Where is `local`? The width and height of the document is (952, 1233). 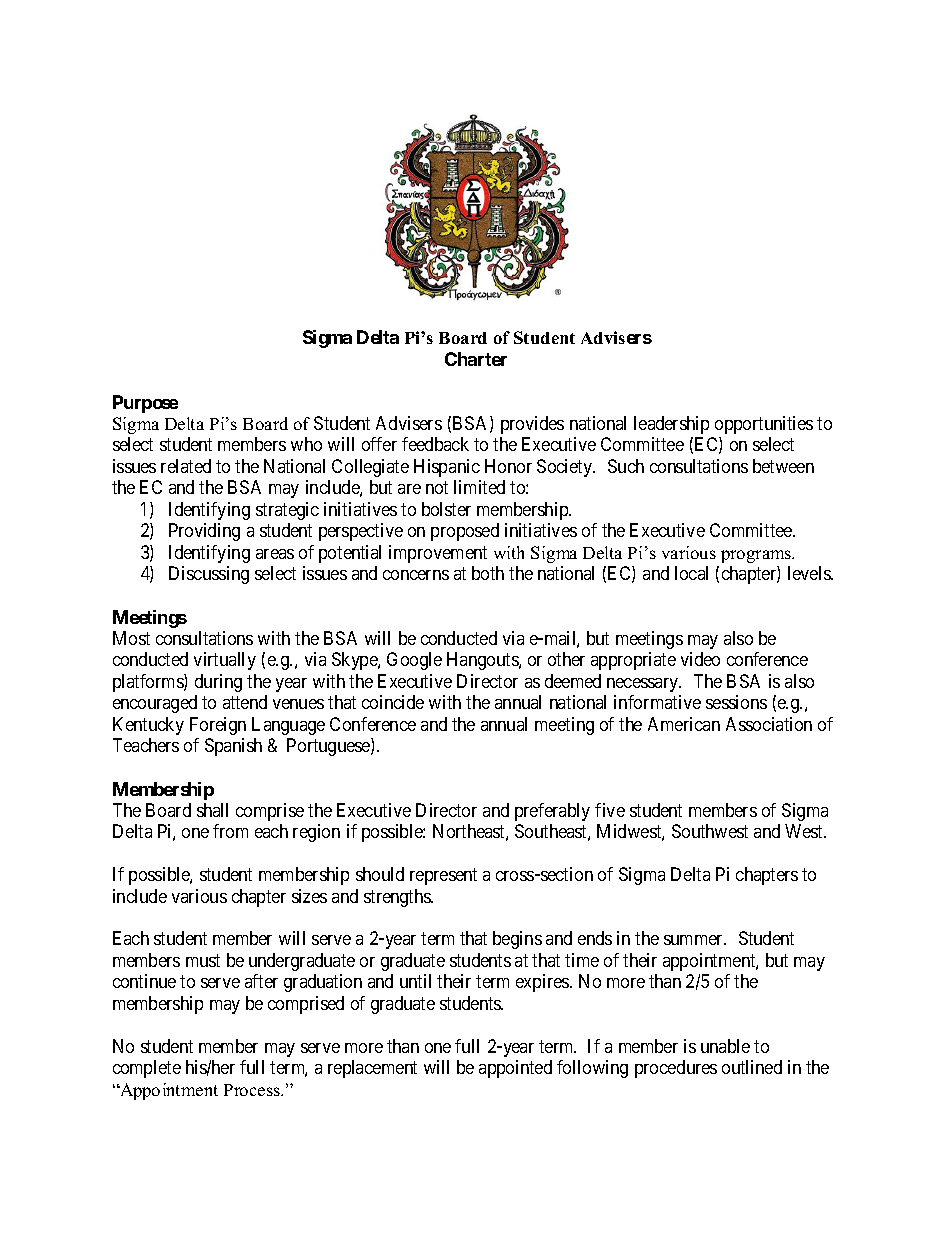
local is located at coordinates (691, 573).
